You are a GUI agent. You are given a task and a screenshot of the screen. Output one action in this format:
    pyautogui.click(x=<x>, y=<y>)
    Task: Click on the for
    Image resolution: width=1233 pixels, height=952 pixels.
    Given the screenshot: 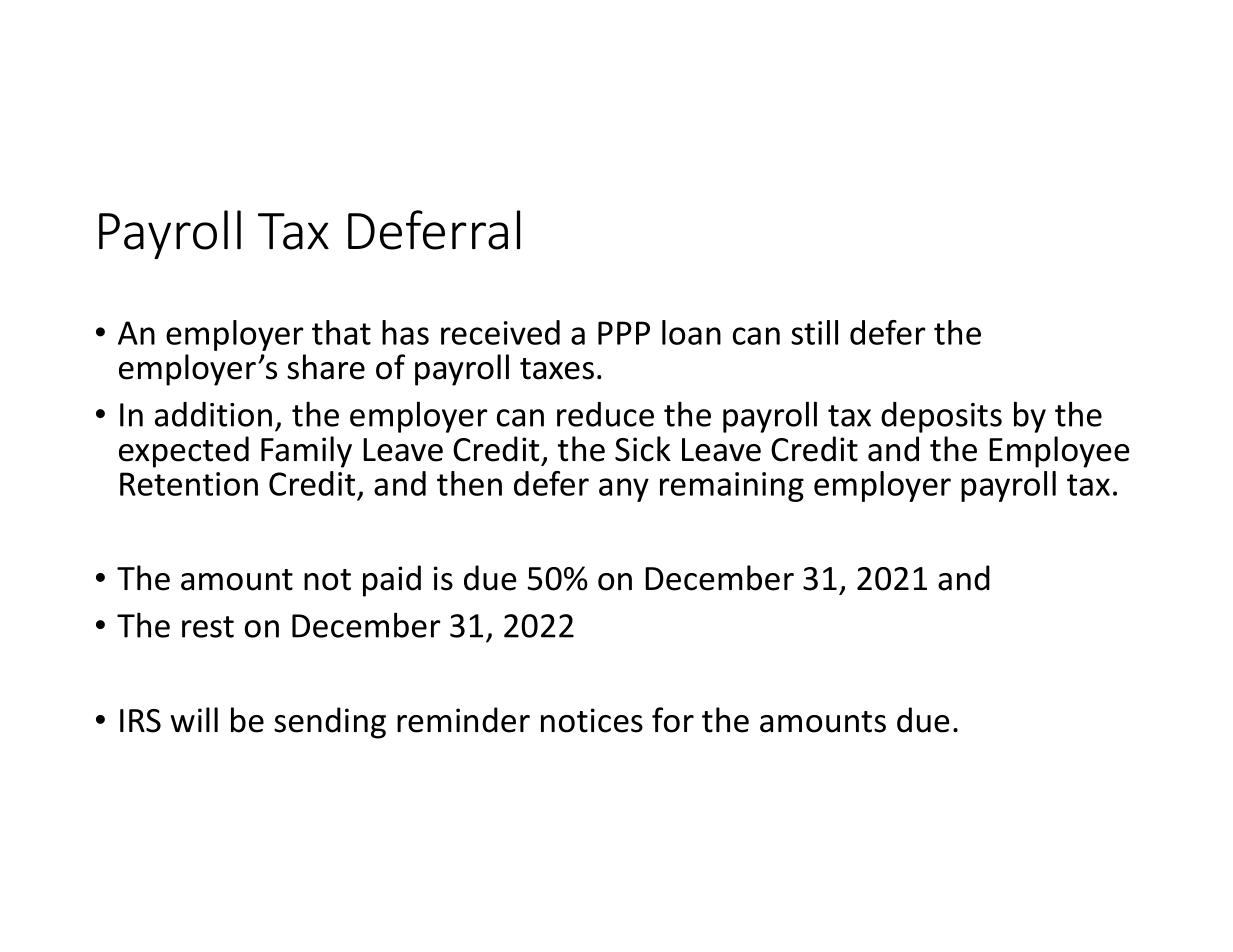 What is the action you would take?
    pyautogui.click(x=673, y=720)
